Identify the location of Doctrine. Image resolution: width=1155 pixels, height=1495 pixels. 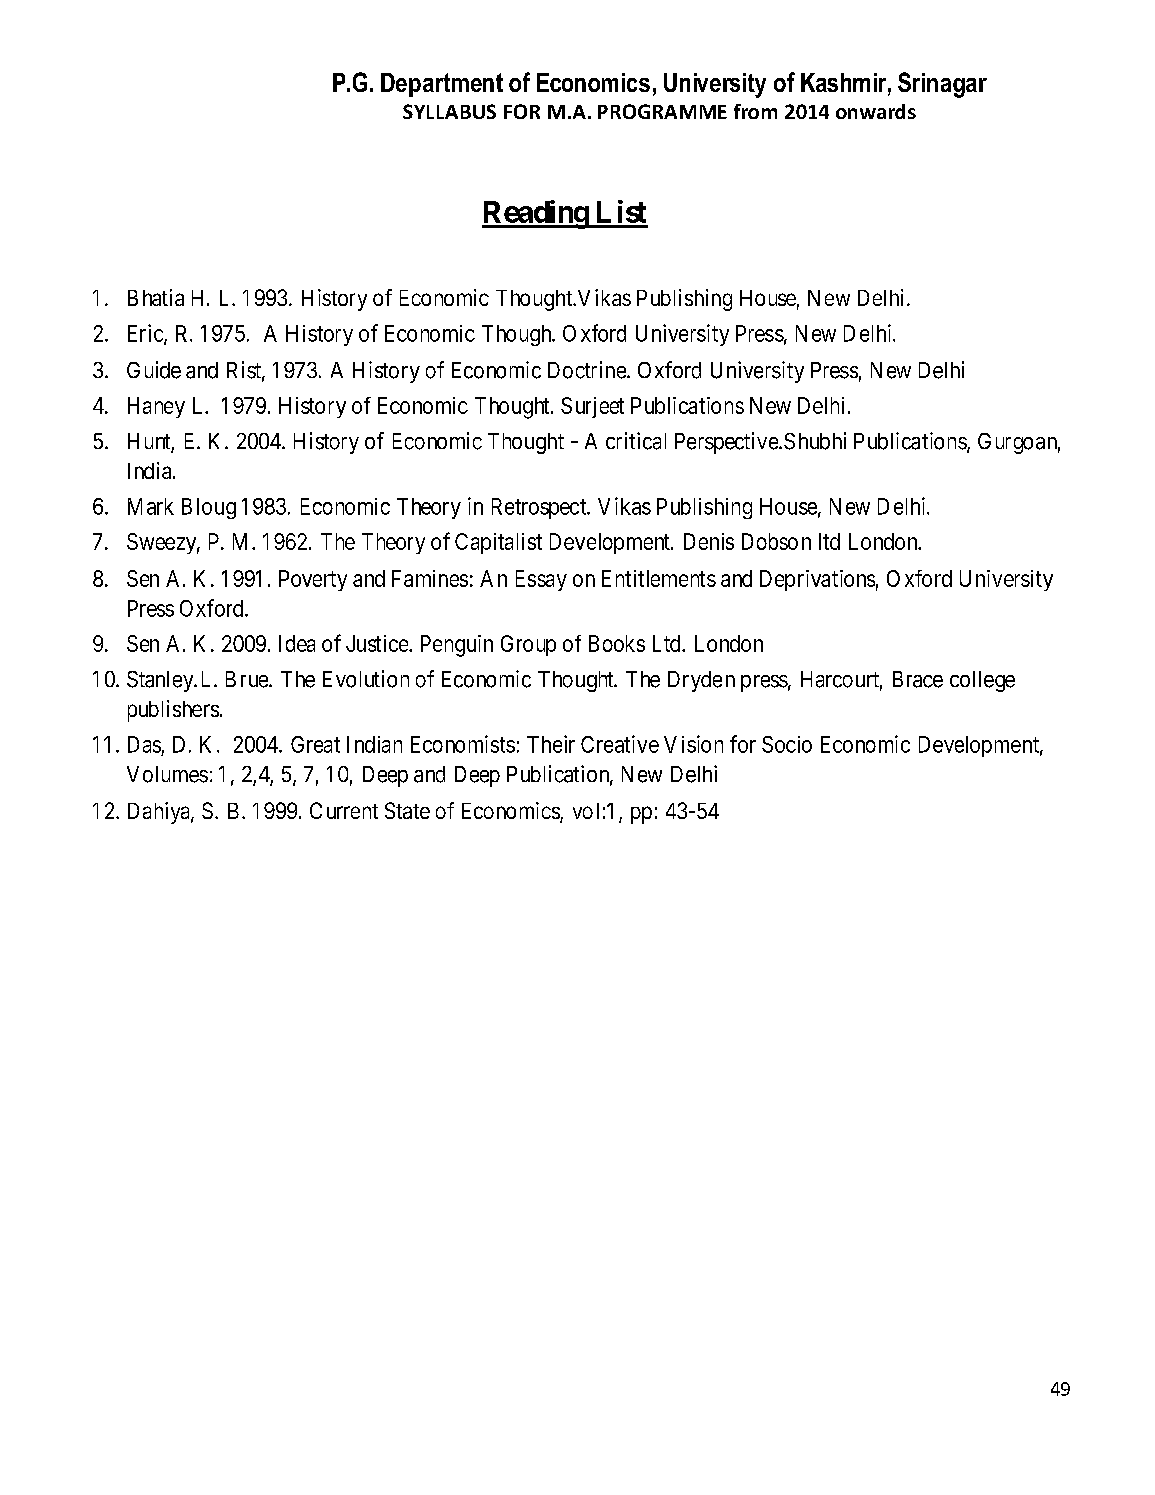
(588, 370).
